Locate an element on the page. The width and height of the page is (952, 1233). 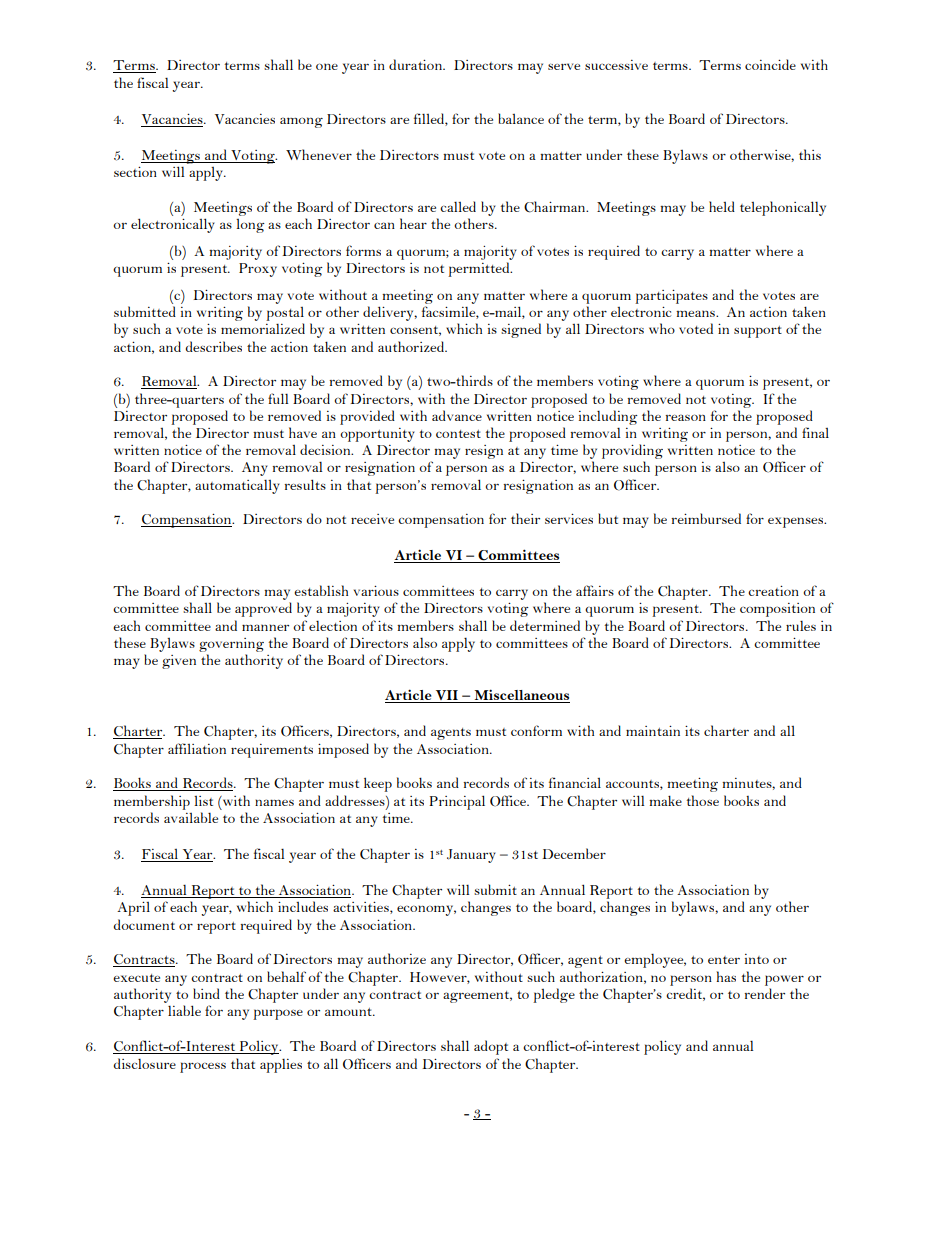
process is located at coordinates (203, 1067).
